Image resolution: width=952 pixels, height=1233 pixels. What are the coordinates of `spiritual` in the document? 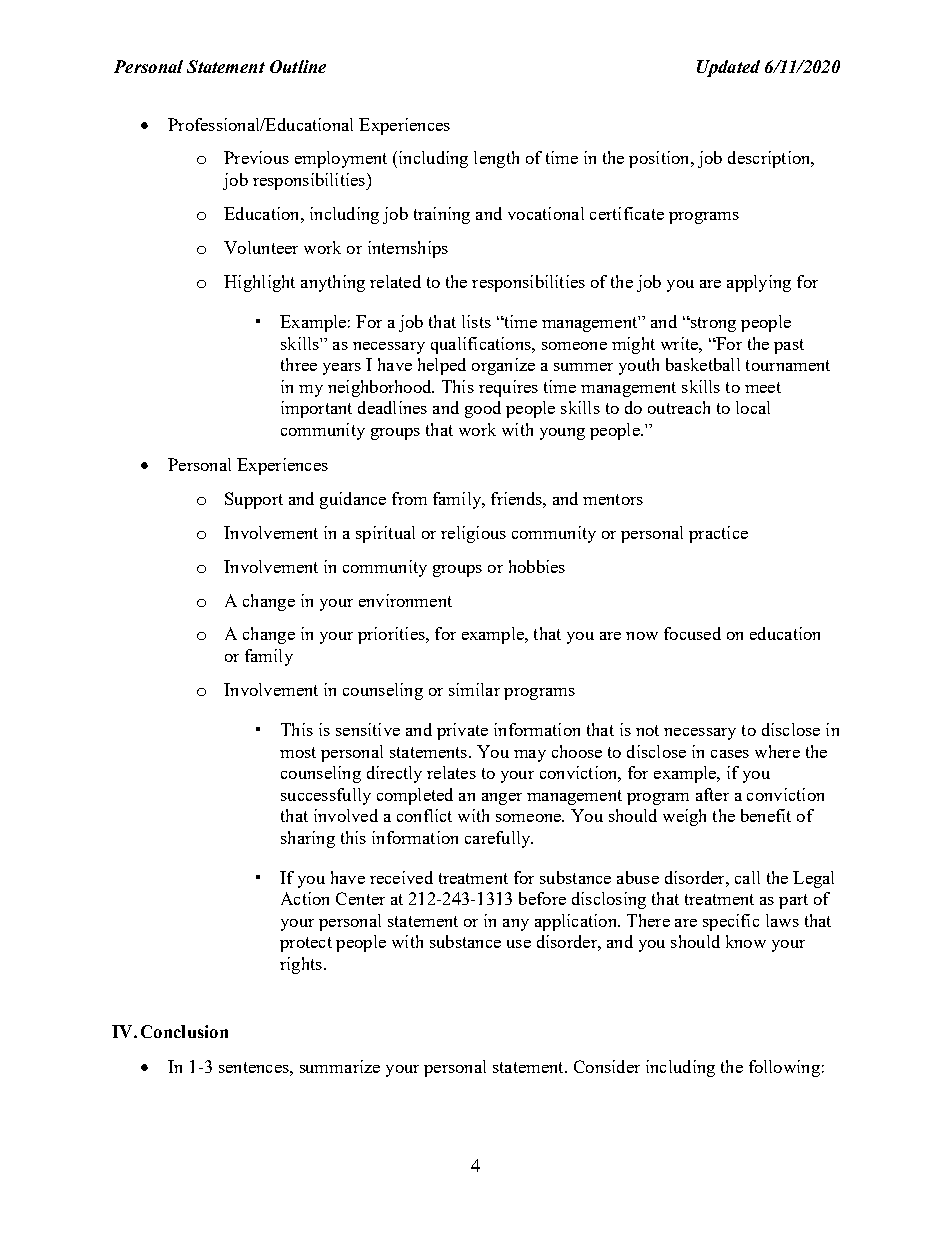 It's located at (385, 534).
